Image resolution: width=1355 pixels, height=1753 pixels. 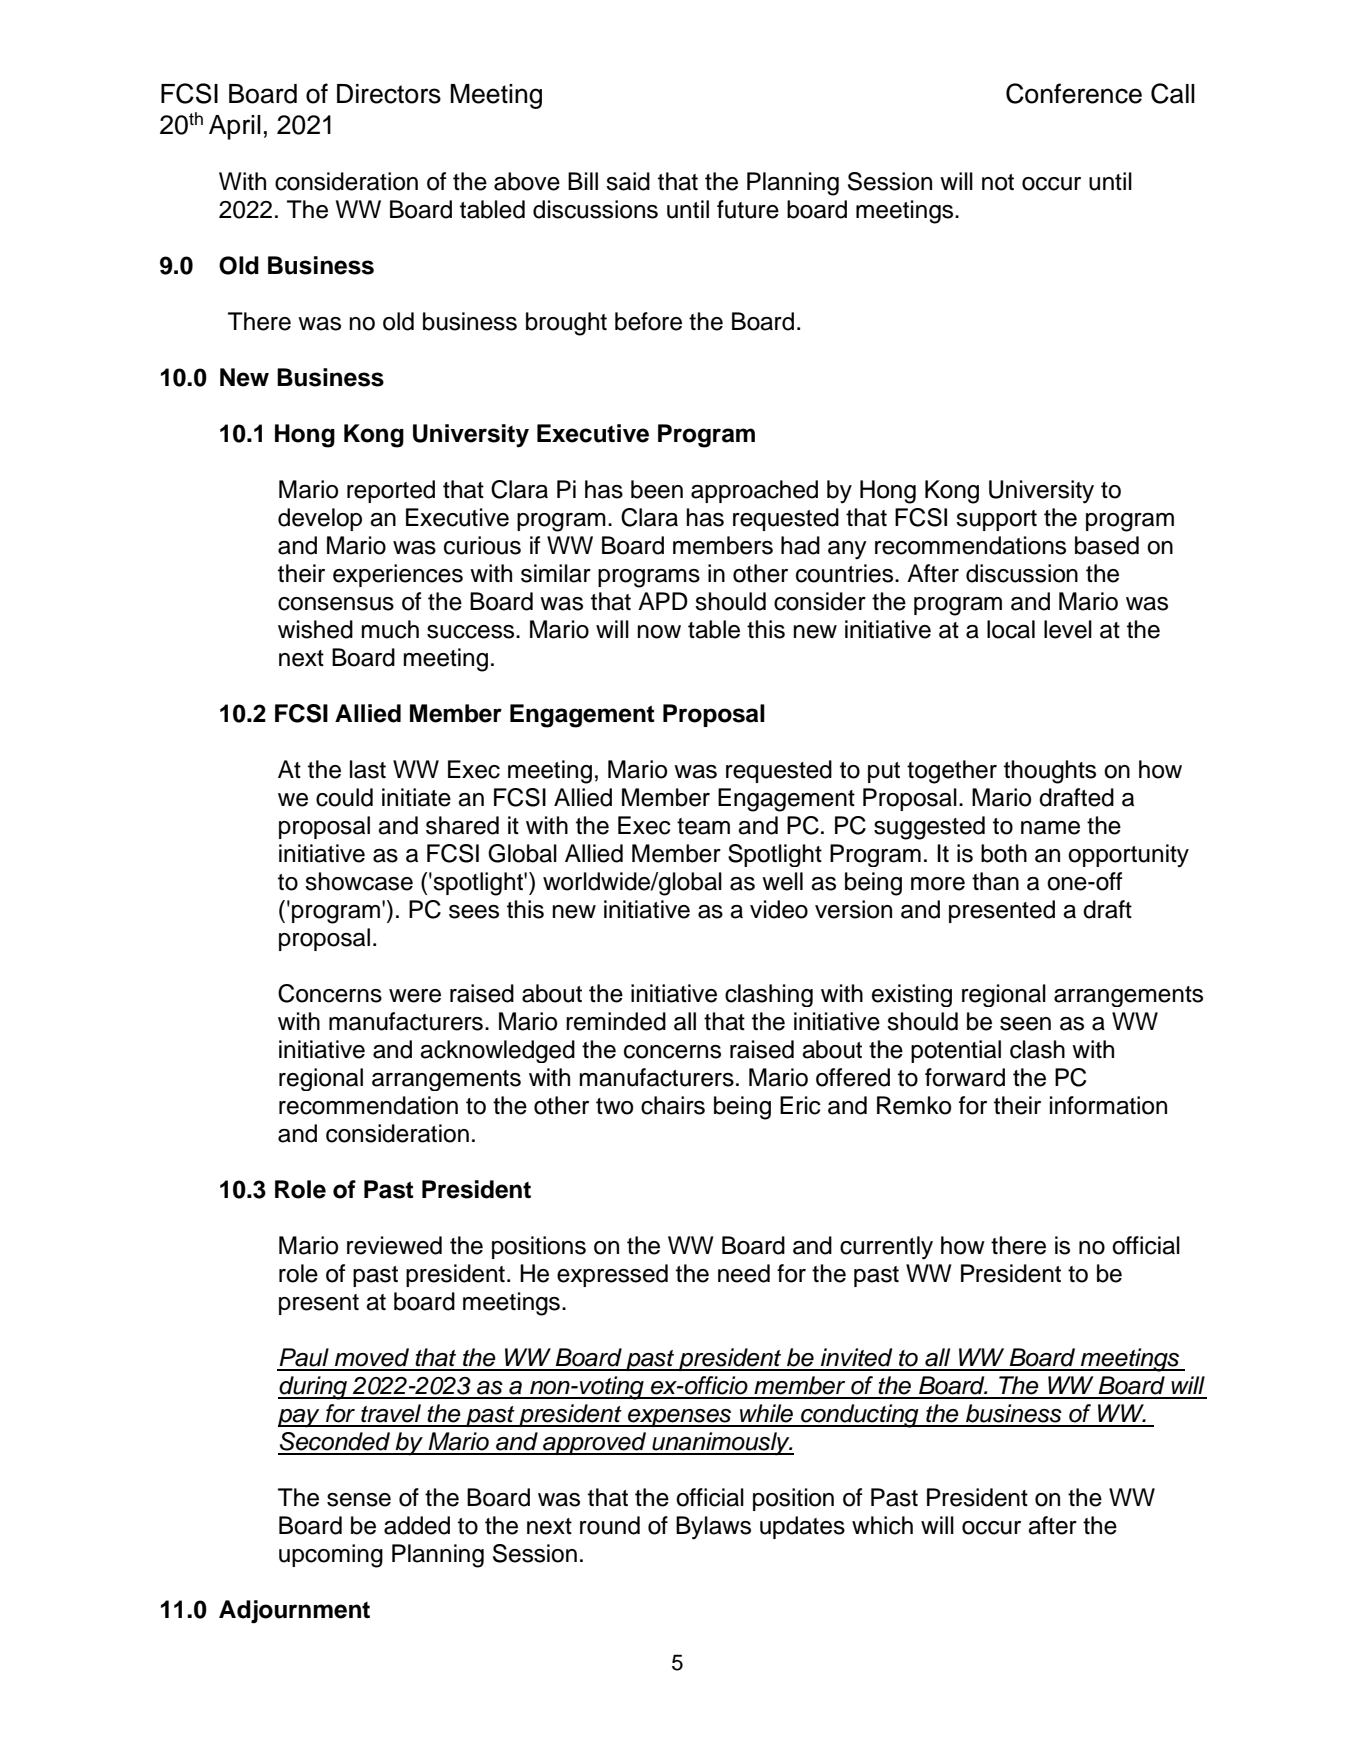 What do you see at coordinates (331, 1556) in the screenshot?
I see `upcoming` at bounding box center [331, 1556].
